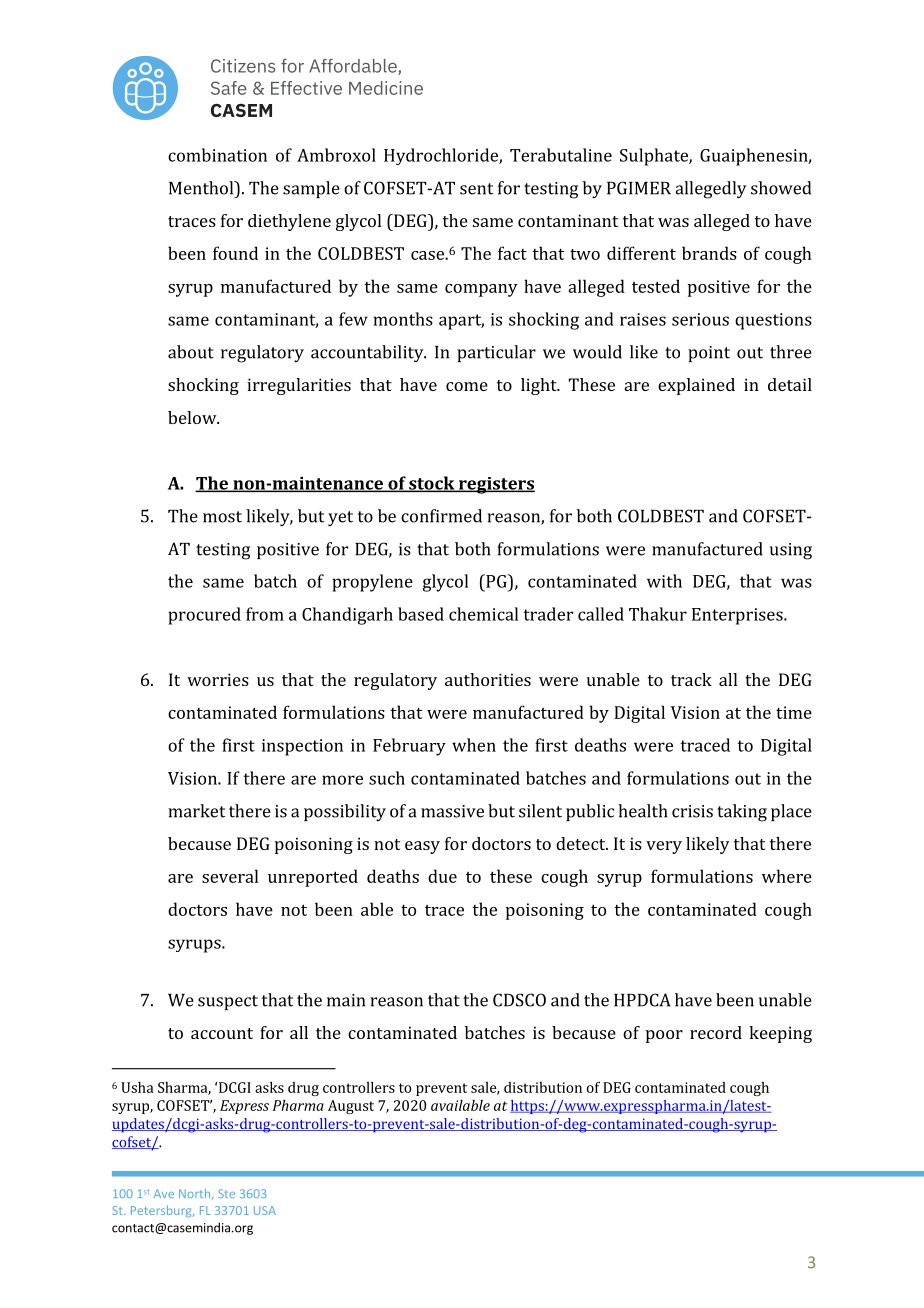 The height and width of the image is (1308, 924). I want to click on due, so click(442, 876).
